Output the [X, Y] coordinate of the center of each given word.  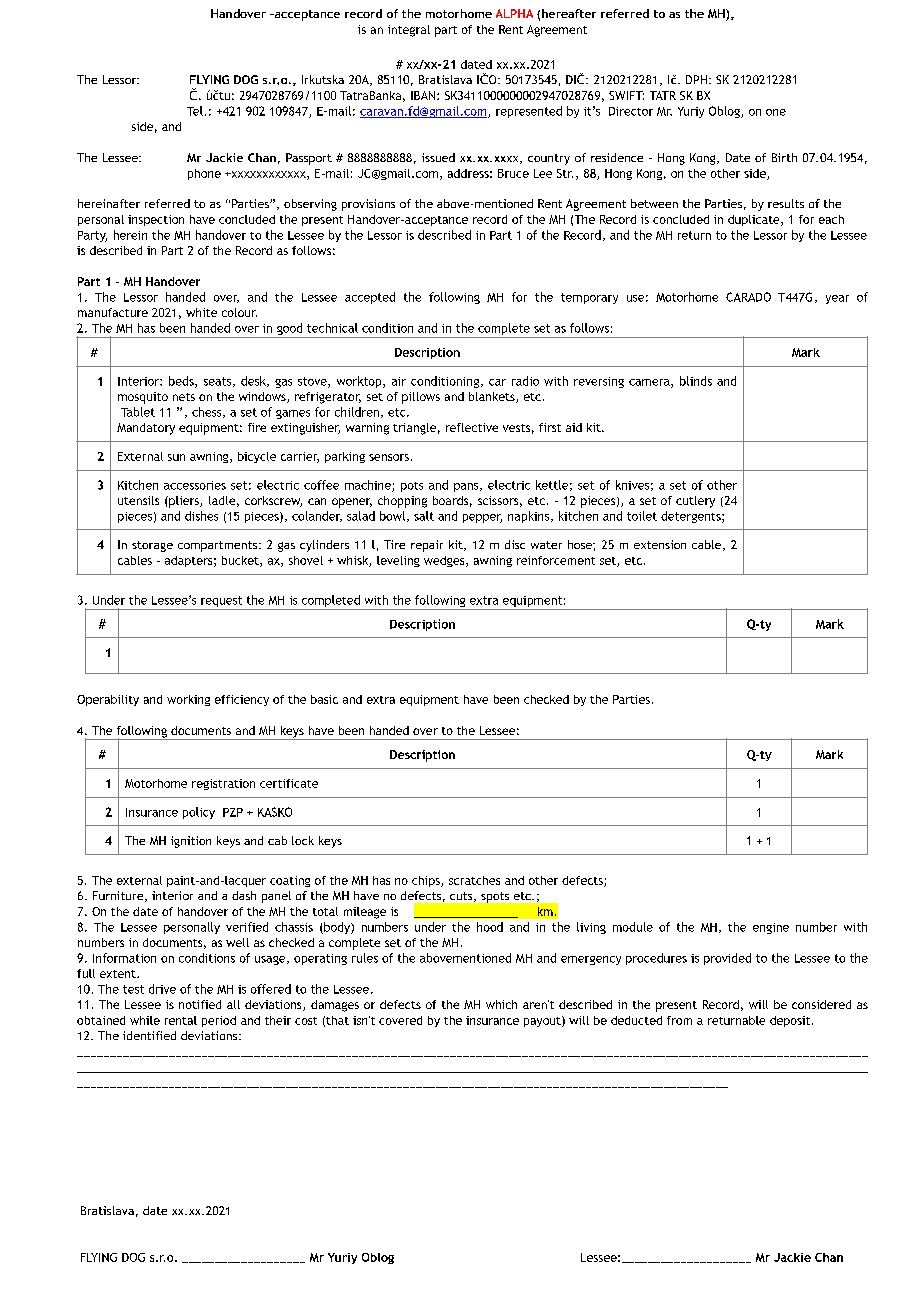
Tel [195, 111]
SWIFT [626, 95]
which [501, 1004]
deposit [791, 1021]
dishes [201, 516]
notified [200, 1004]
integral [409, 31]
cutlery [695, 502]
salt [424, 516]
